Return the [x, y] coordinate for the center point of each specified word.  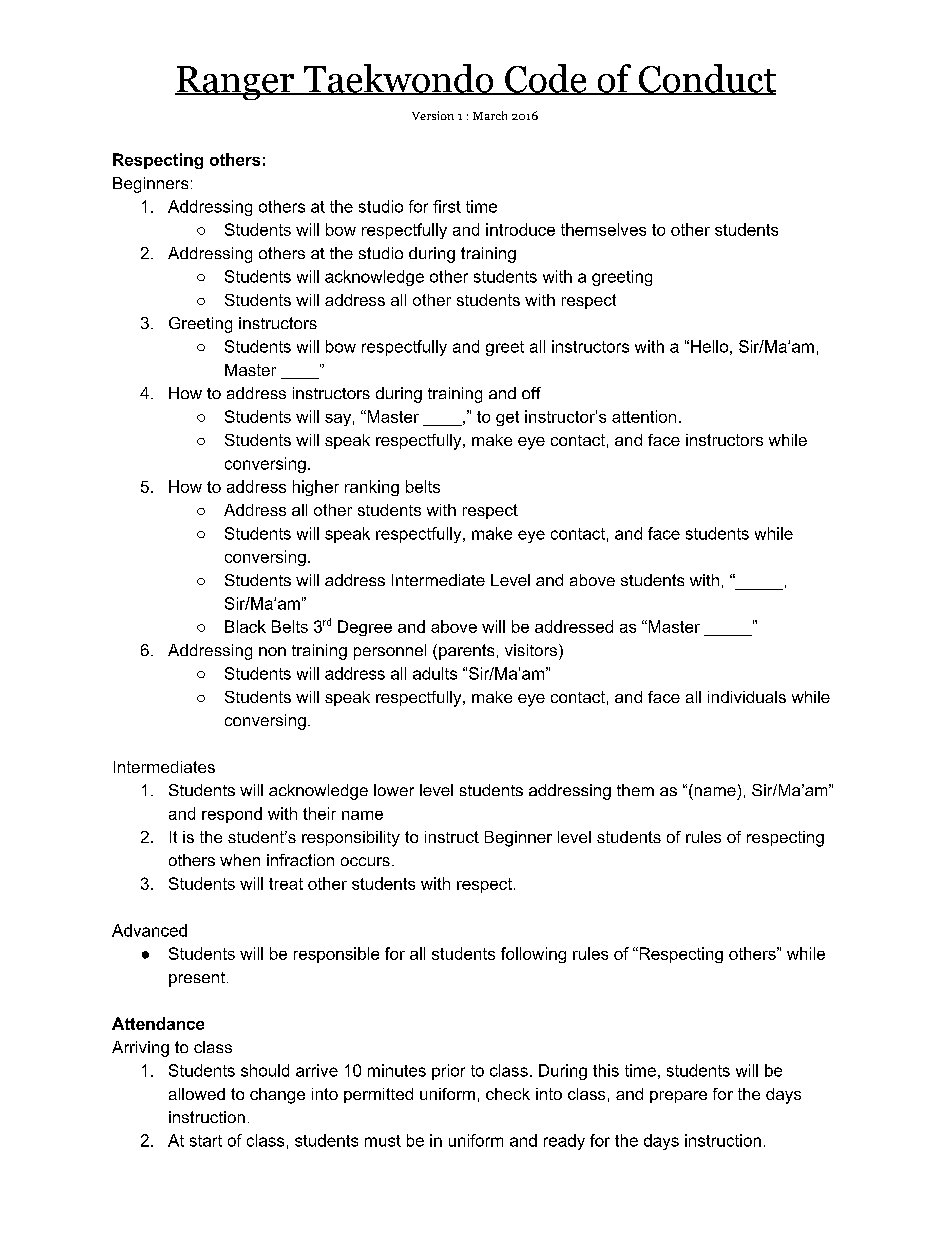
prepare [678, 1097]
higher [316, 488]
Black [245, 626]
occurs [365, 861]
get [507, 418]
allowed [197, 1094]
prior [448, 1072]
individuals [747, 697]
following [533, 955]
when [240, 860]
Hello [709, 346]
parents [466, 652]
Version [433, 115]
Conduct [706, 79]
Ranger [236, 83]
